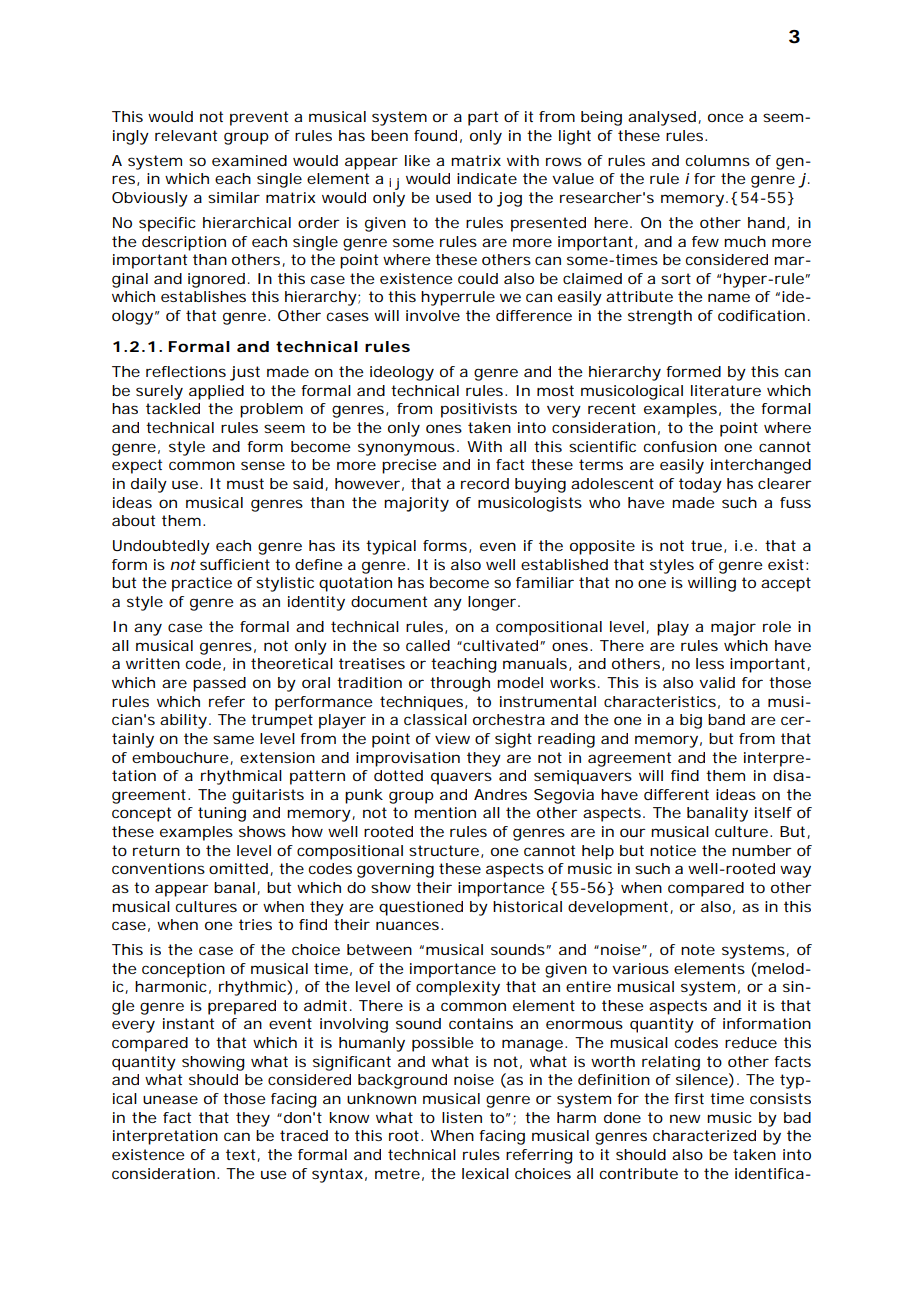  I want to click on less, so click(710, 663).
